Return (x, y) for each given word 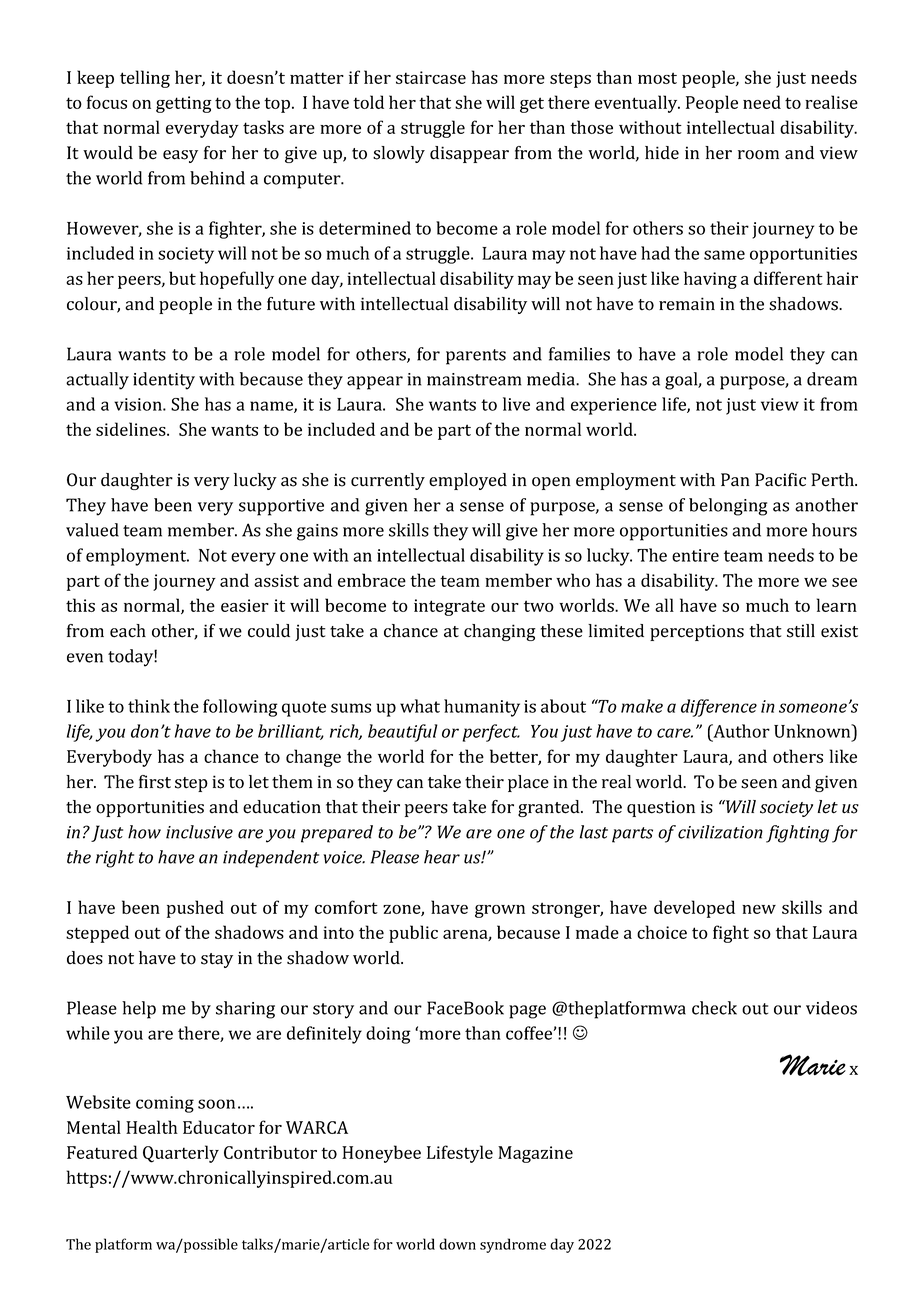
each (128, 631)
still (801, 631)
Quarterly (181, 1154)
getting (184, 104)
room (758, 155)
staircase (431, 77)
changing (500, 632)
